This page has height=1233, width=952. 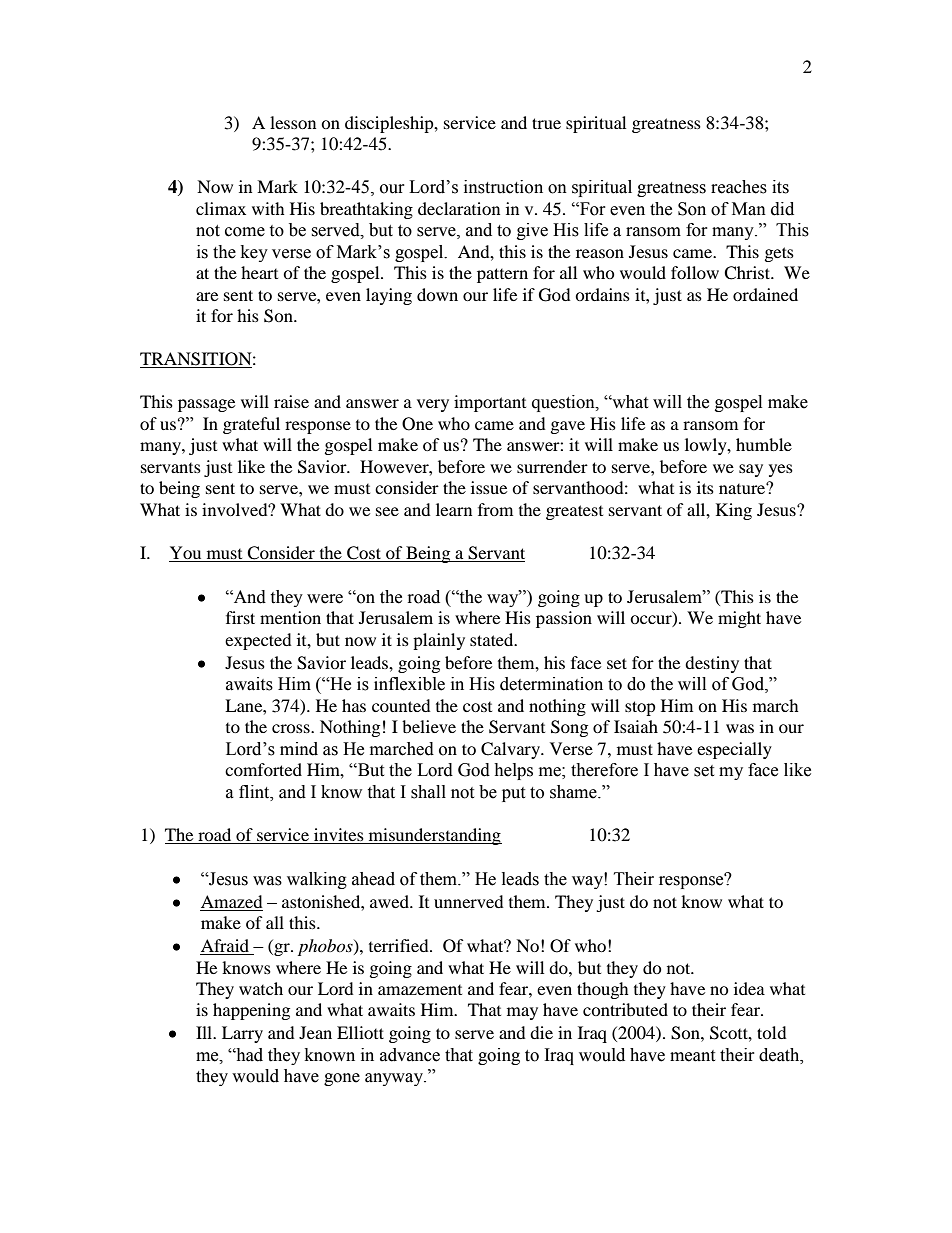 What do you see at coordinates (739, 187) in the page?
I see `reaches` at bounding box center [739, 187].
